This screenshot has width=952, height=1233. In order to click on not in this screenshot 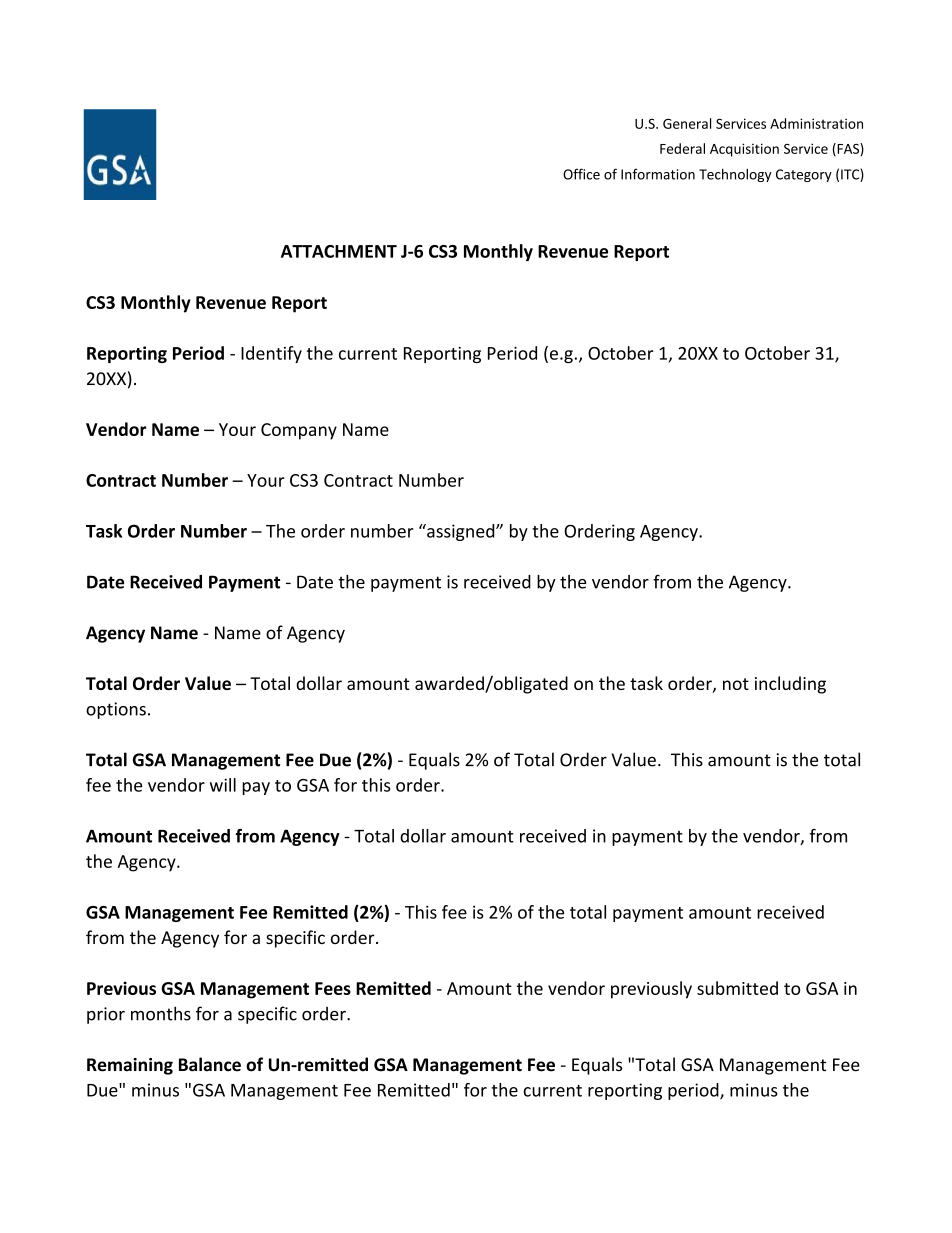, I will do `click(736, 684)`.
